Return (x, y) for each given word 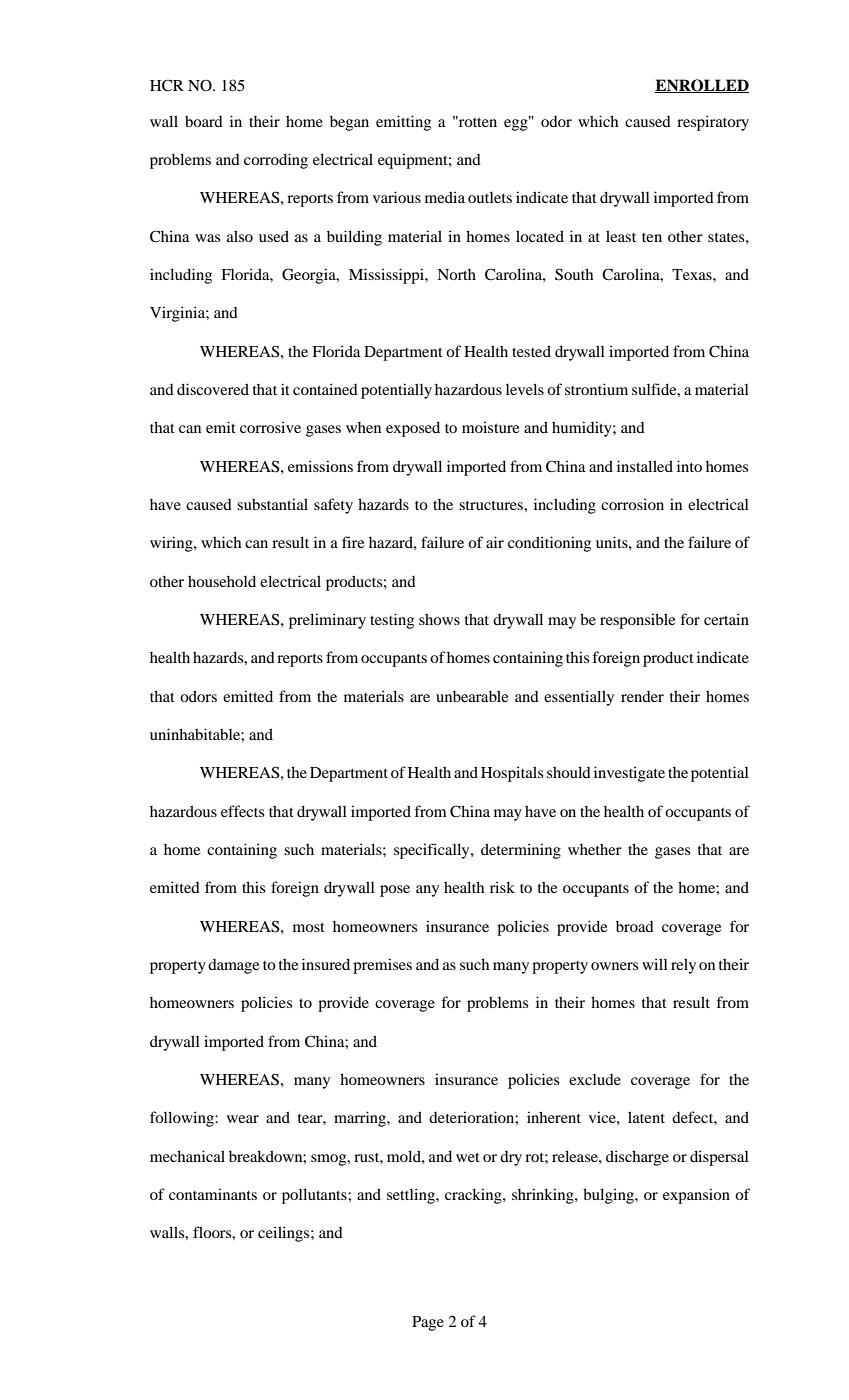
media (445, 197)
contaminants (213, 1194)
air (495, 542)
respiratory (713, 123)
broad (635, 926)
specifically (433, 851)
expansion (696, 1196)
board (204, 121)
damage (233, 966)
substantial (272, 504)
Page (428, 1323)
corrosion (632, 504)
